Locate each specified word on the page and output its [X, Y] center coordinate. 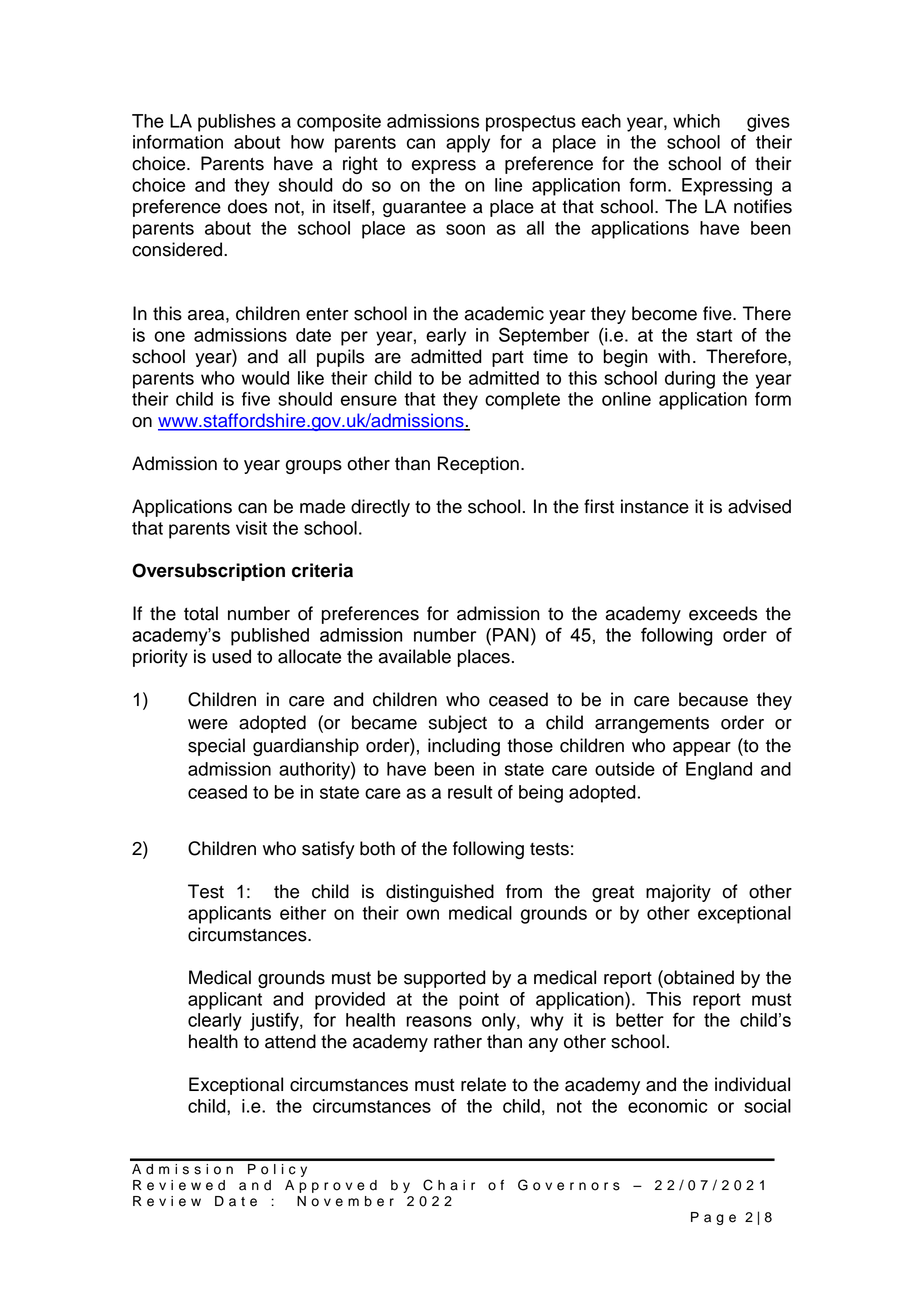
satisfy [328, 850]
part [508, 359]
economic [667, 1106]
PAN [511, 635]
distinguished [440, 893]
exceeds [723, 613]
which [696, 121]
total [201, 613]
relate [483, 1084]
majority [678, 893]
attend [290, 1041]
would [265, 378]
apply [468, 144]
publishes [237, 123]
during [690, 380]
